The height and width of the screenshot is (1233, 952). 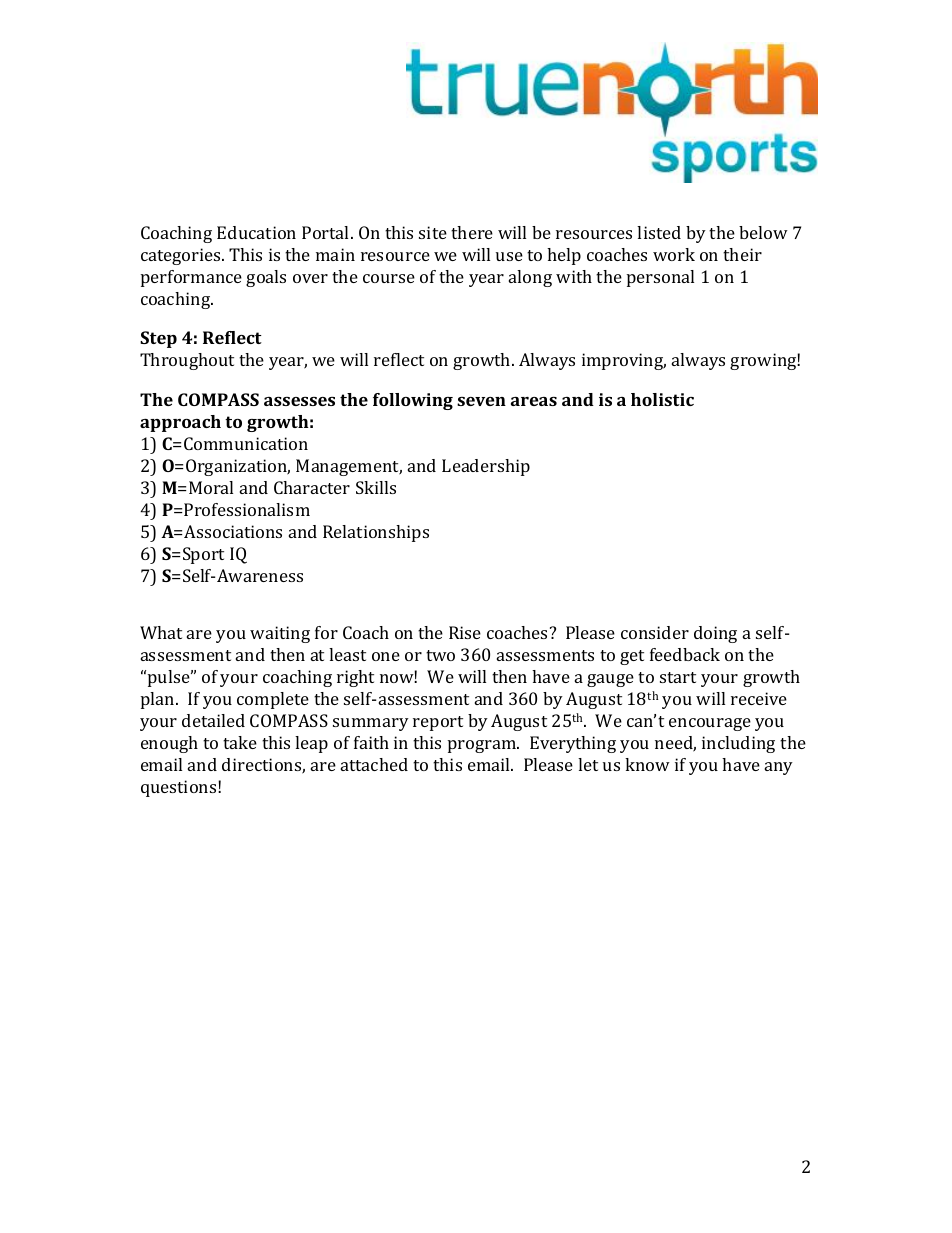 What do you see at coordinates (481, 401) in the screenshot?
I see `seven` at bounding box center [481, 401].
